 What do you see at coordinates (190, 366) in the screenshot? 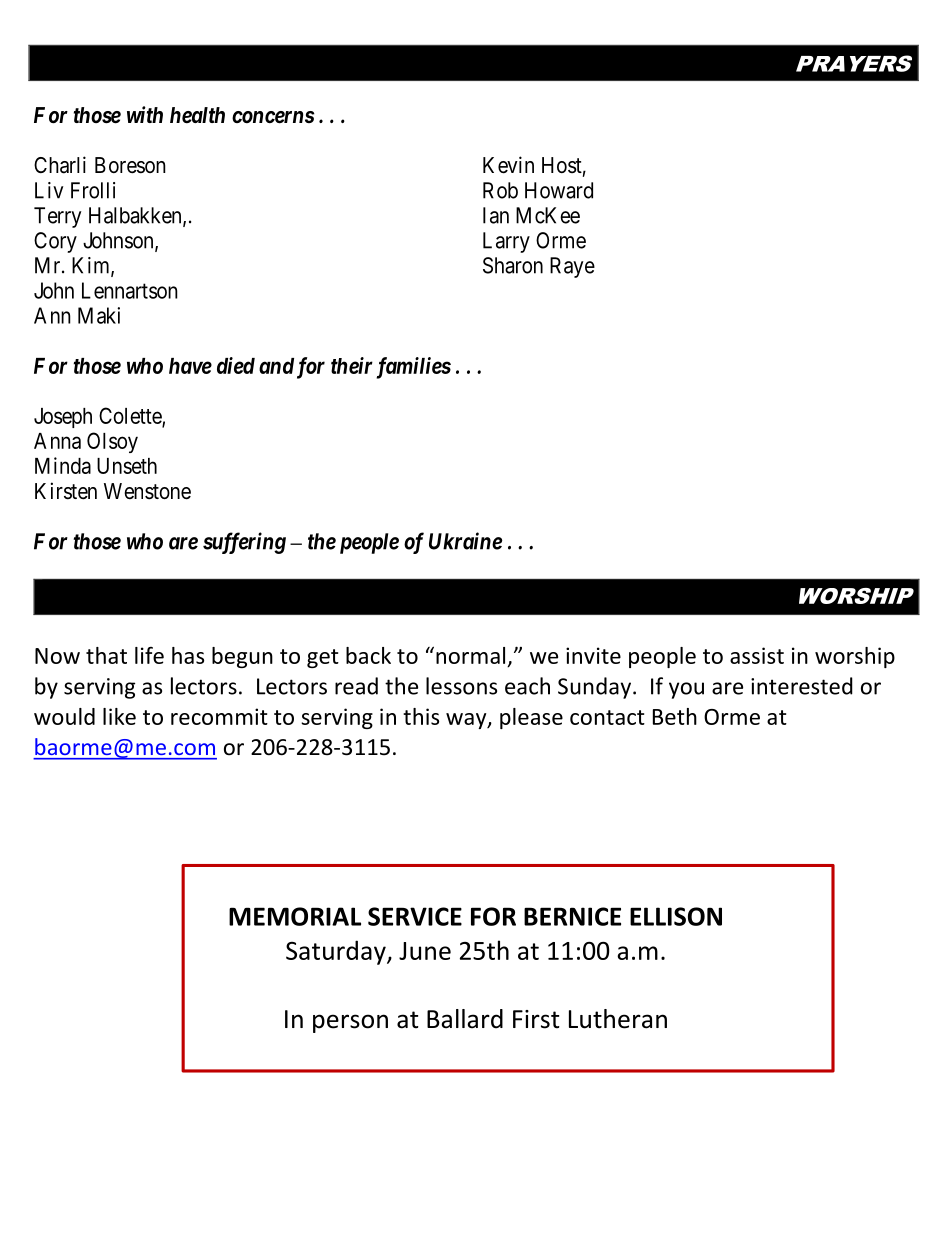
I see `have` at bounding box center [190, 366].
